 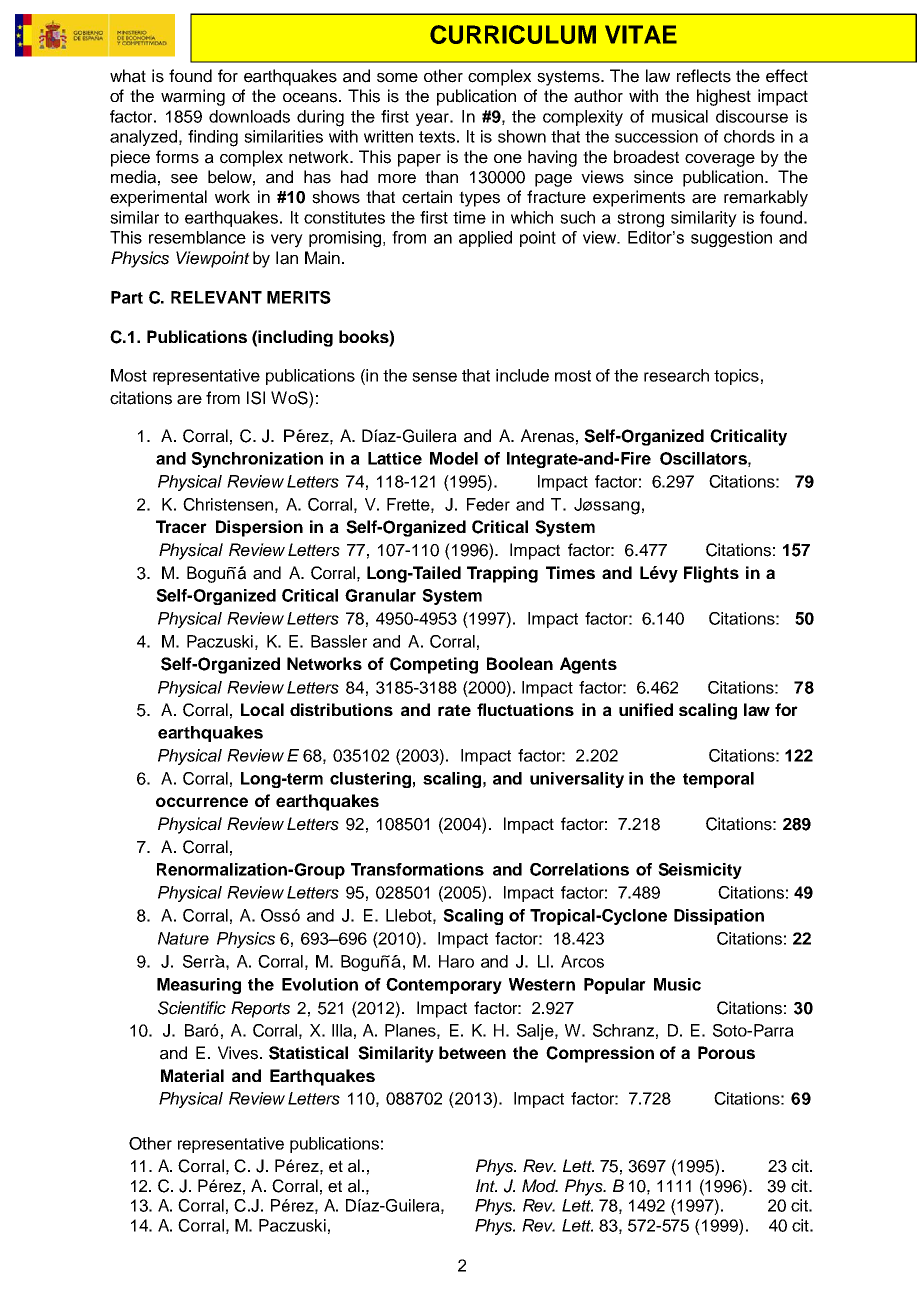 I want to click on Tracer, so click(x=181, y=526).
